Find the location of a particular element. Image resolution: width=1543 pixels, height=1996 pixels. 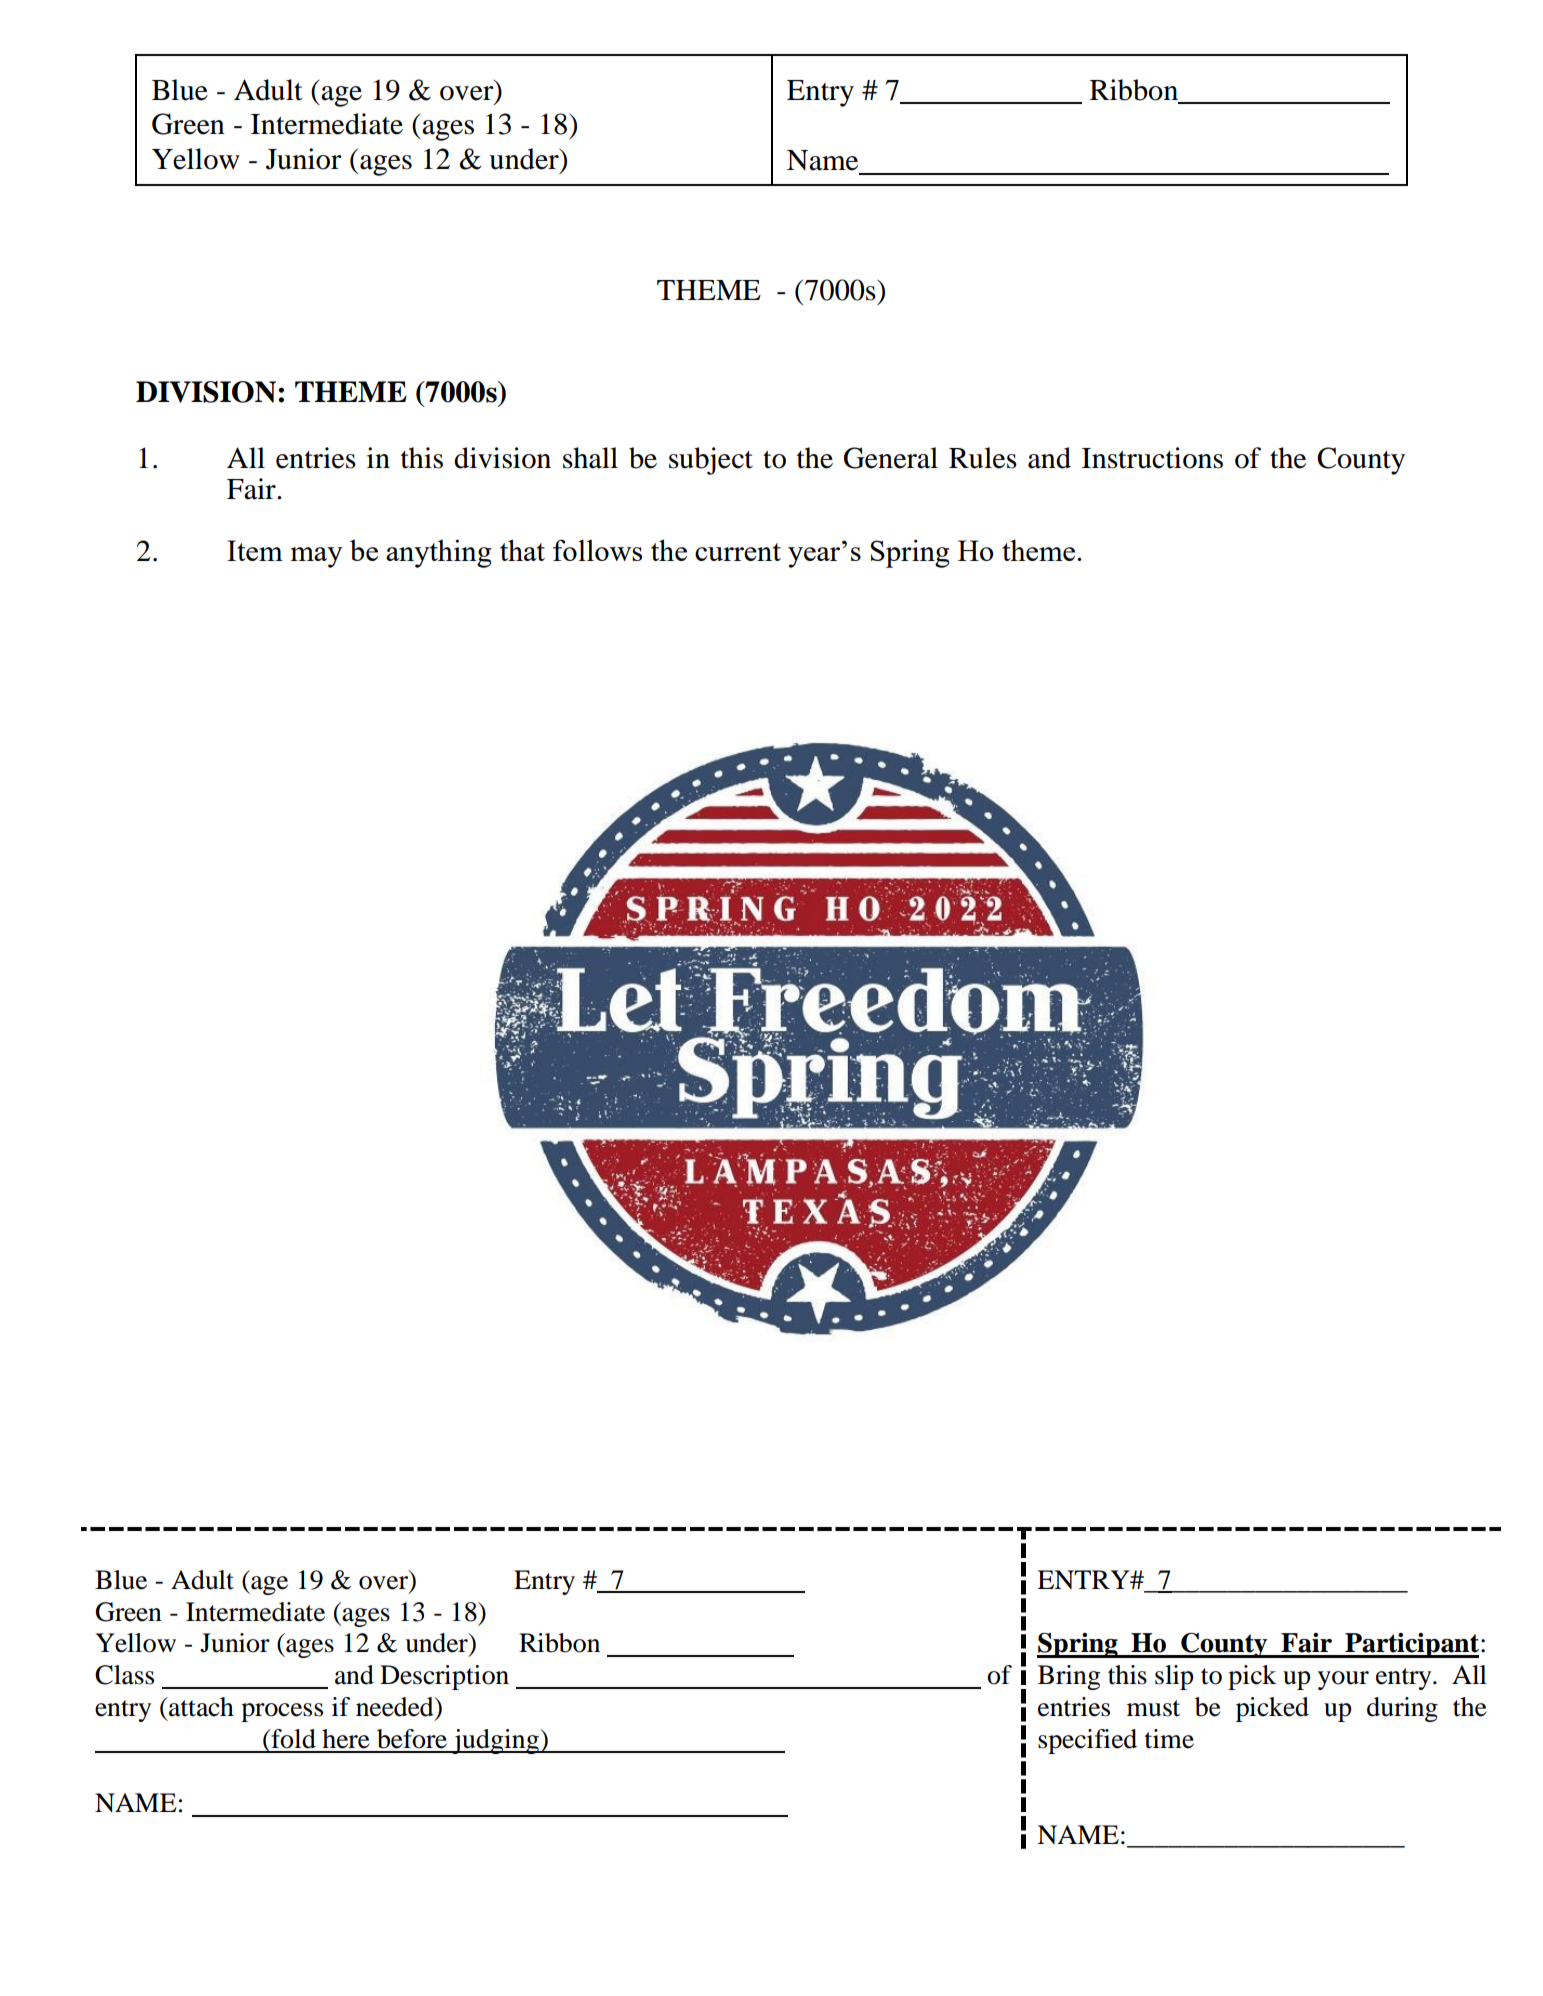

your is located at coordinates (1343, 1680).
